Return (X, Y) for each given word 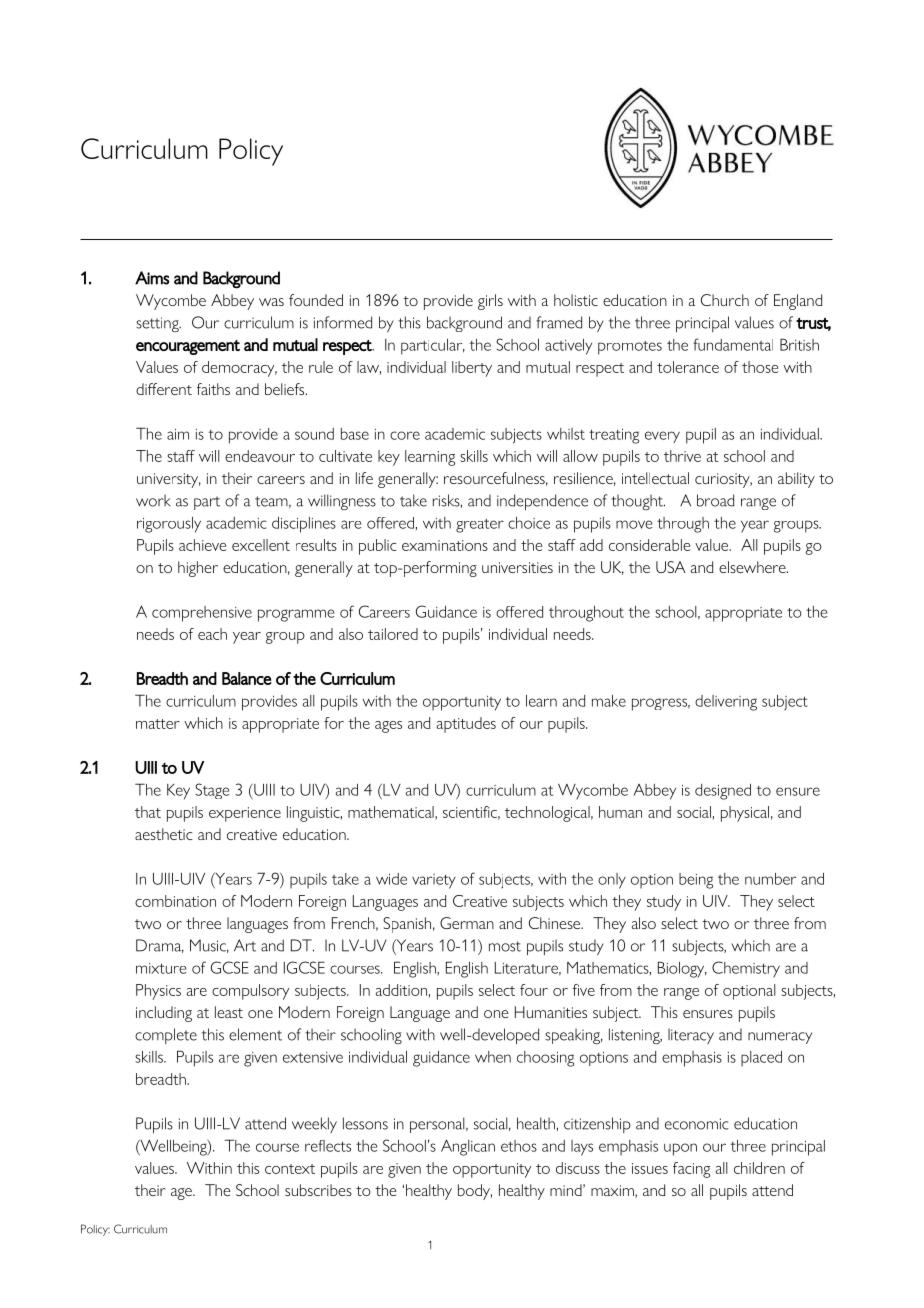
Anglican (468, 1147)
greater (480, 525)
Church (725, 300)
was (271, 302)
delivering (726, 703)
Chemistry (746, 969)
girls (490, 302)
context (290, 1169)
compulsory (250, 992)
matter (158, 724)
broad (715, 500)
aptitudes (466, 725)
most (505, 946)
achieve (202, 545)
